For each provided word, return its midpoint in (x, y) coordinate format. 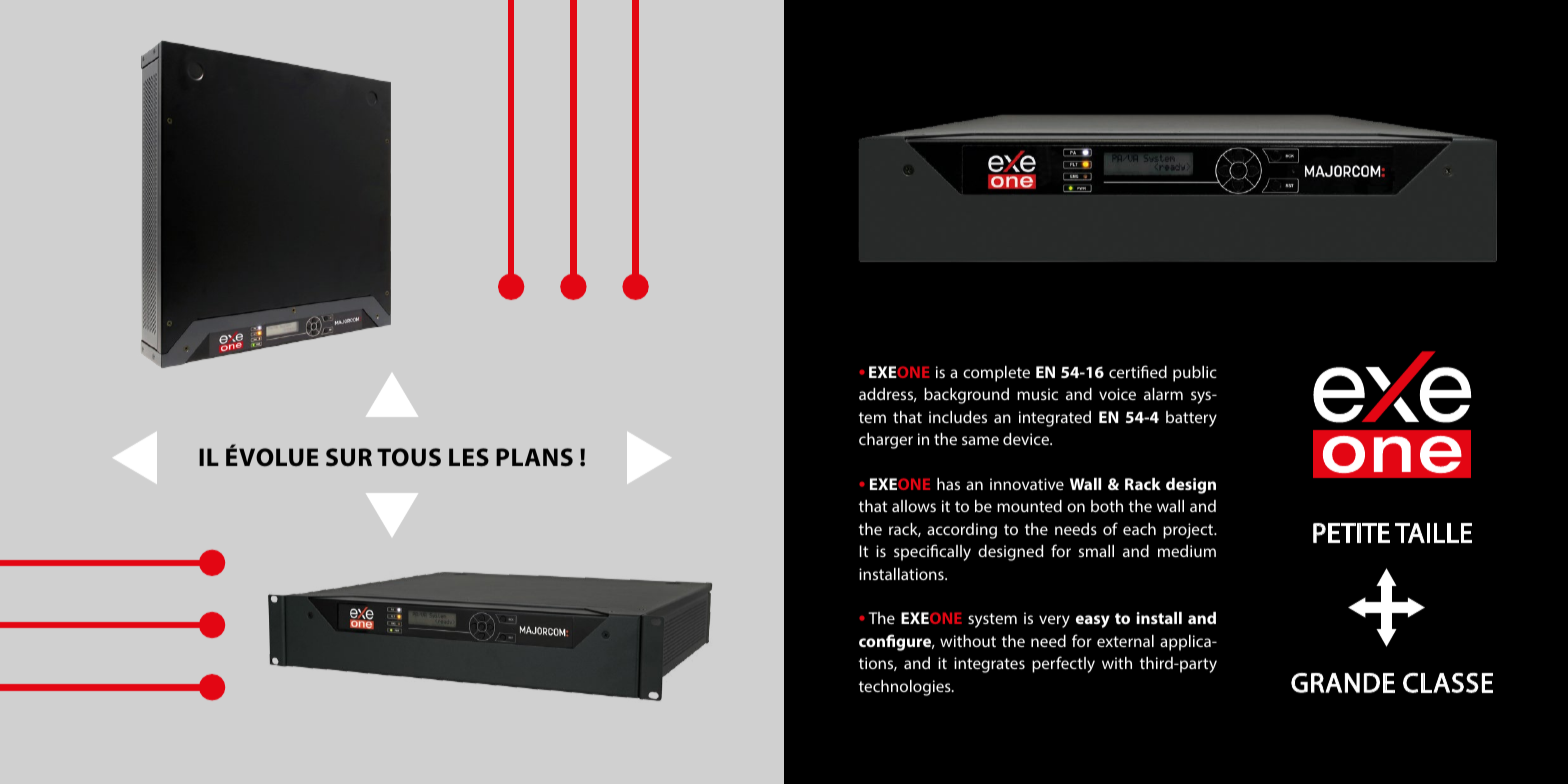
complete (996, 374)
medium (1187, 551)
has (948, 484)
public (1195, 374)
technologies (906, 688)
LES (469, 457)
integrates (989, 665)
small (1096, 551)
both (1107, 506)
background (966, 396)
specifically (932, 552)
